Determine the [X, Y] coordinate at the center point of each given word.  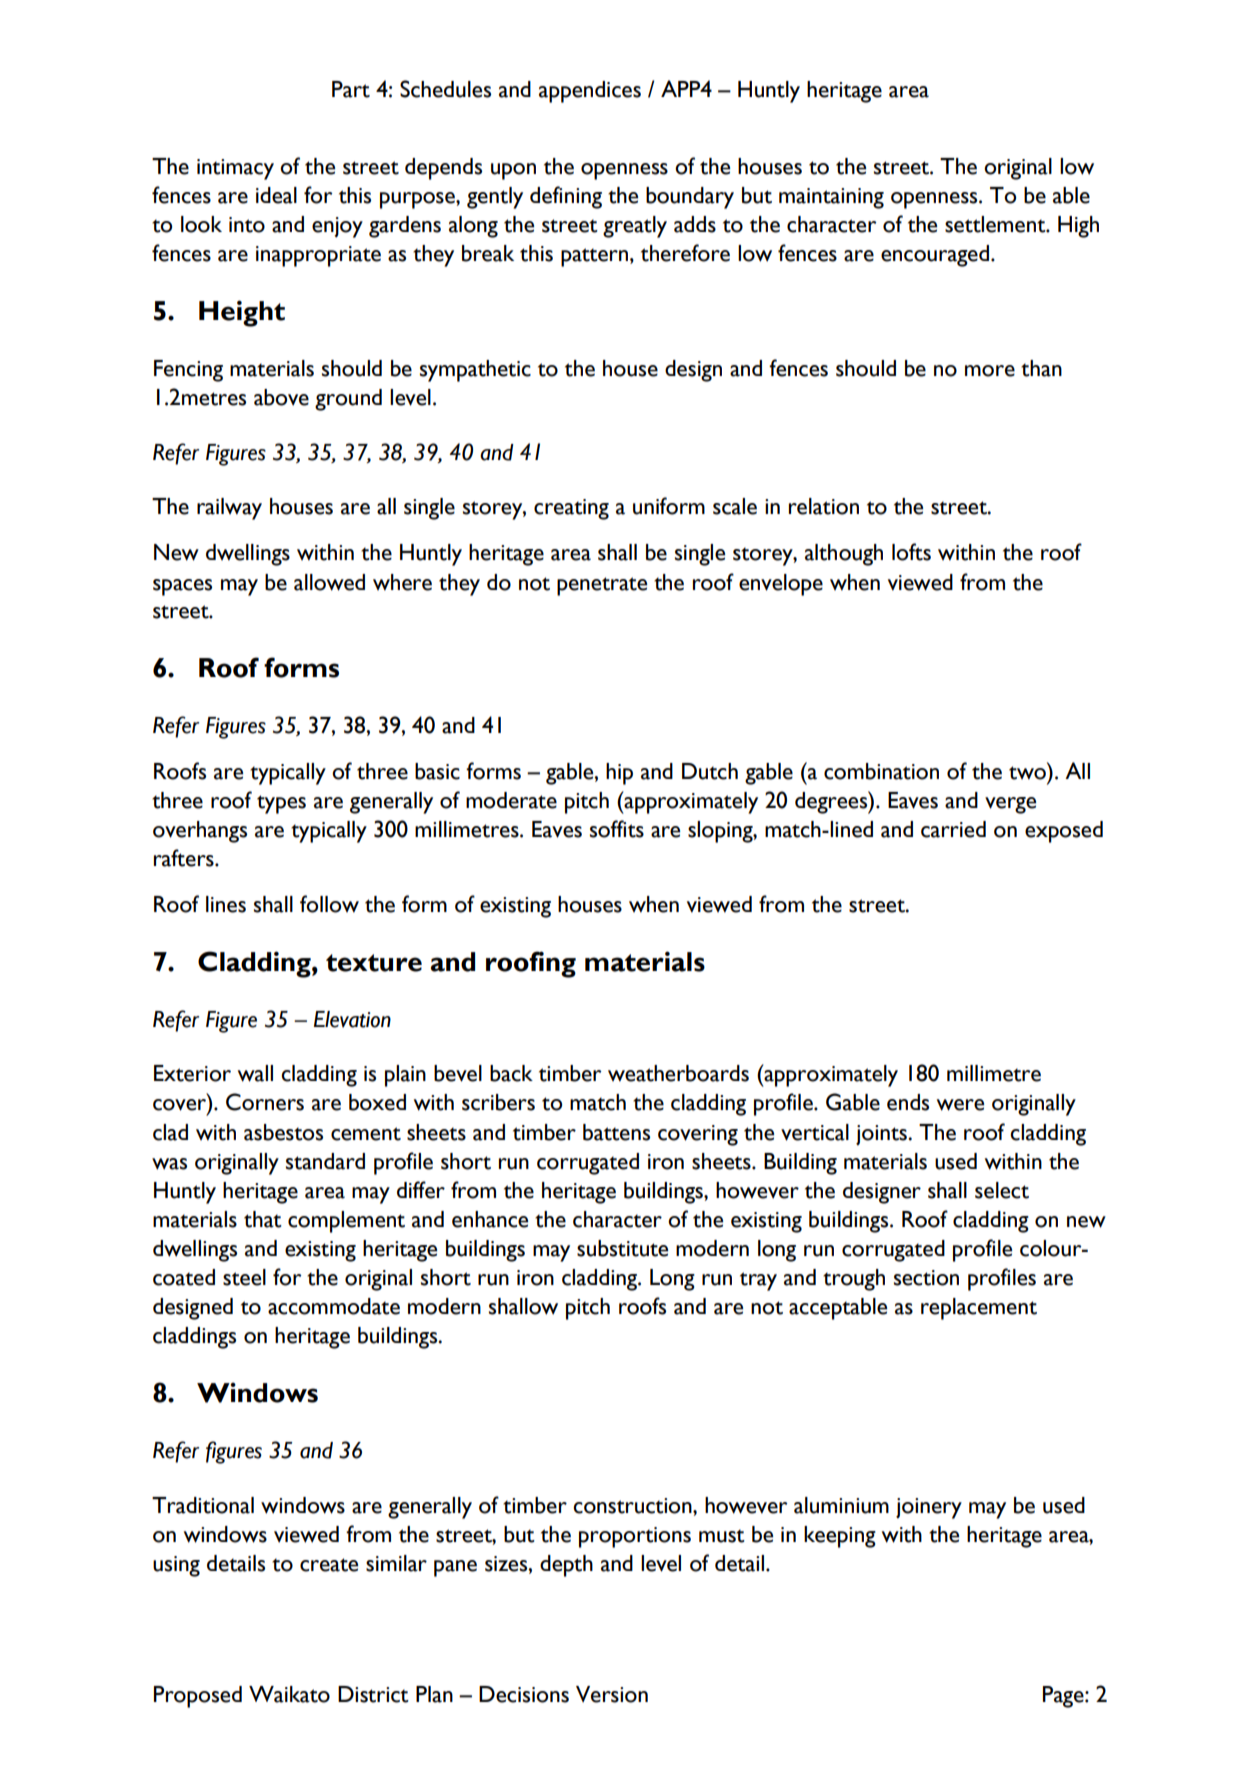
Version [612, 1694]
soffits [617, 829]
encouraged [935, 256]
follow [329, 904]
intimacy [235, 169]
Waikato [289, 1694]
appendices [590, 92]
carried [953, 829]
